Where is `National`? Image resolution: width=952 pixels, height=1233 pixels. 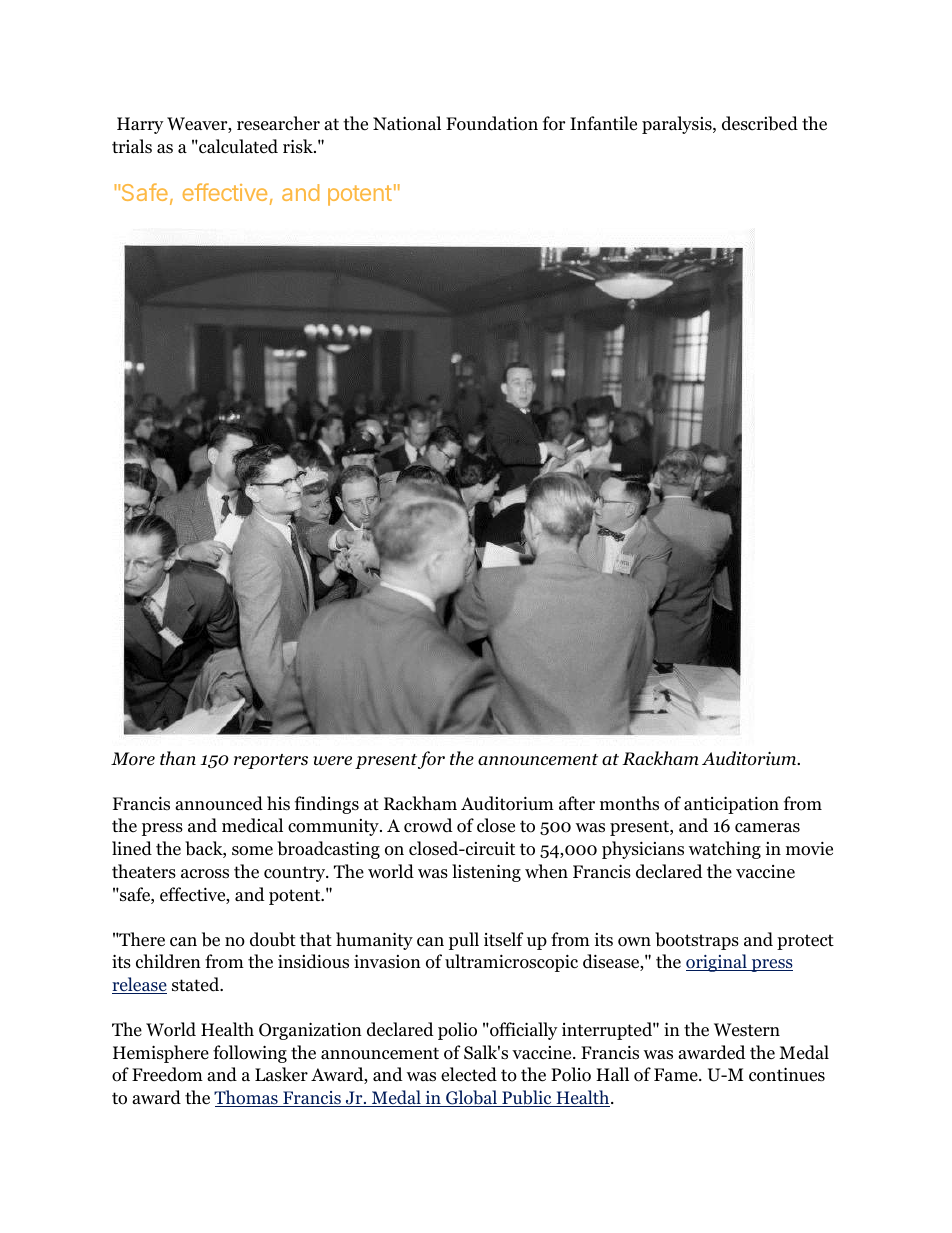 National is located at coordinates (407, 123).
